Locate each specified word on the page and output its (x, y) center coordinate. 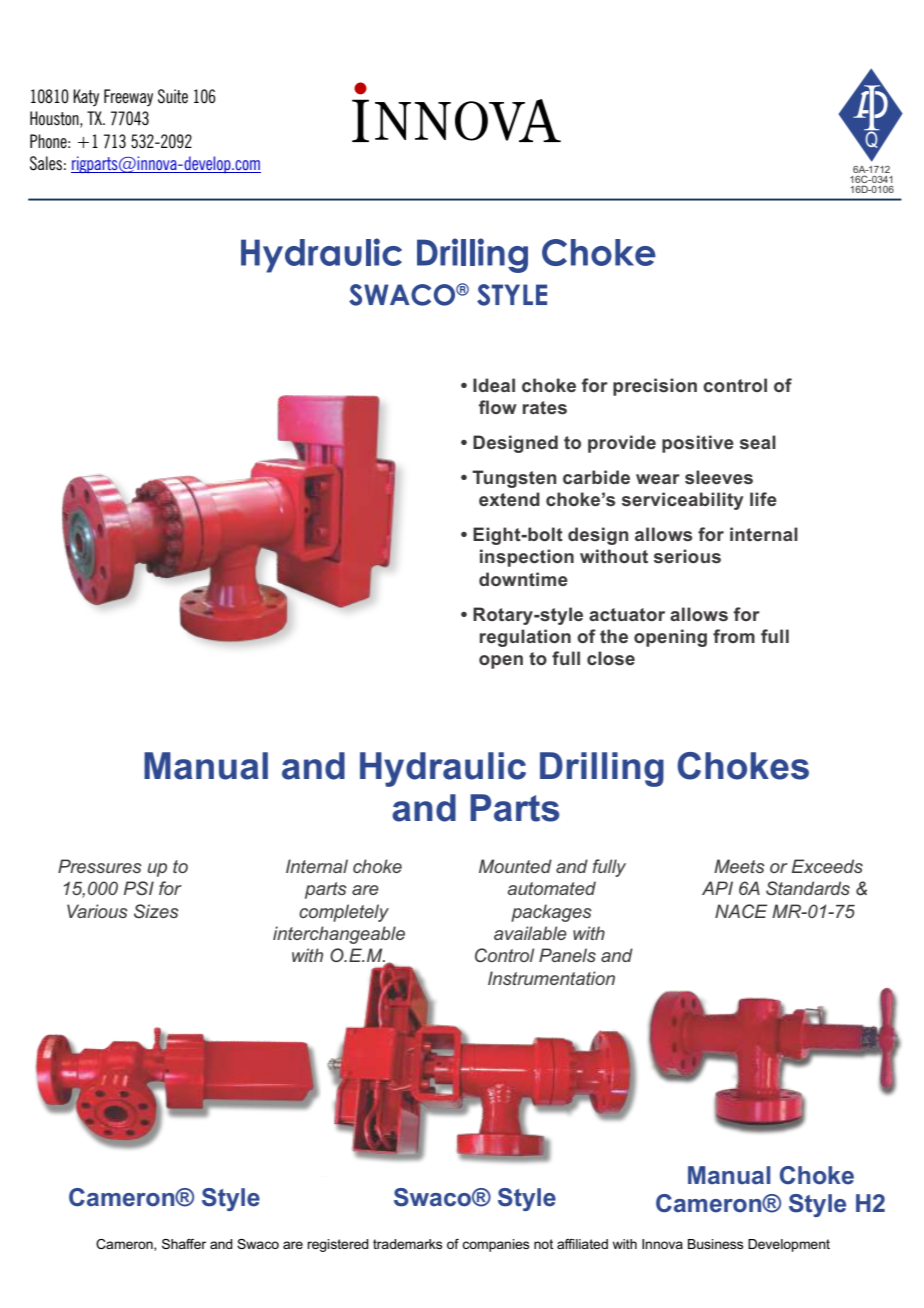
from (734, 636)
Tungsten (514, 479)
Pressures (100, 866)
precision (655, 387)
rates (545, 408)
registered (338, 1245)
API (717, 888)
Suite (173, 96)
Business (715, 1244)
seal (758, 442)
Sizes (156, 911)
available (530, 933)
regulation (525, 638)
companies (495, 1245)
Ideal (494, 385)
